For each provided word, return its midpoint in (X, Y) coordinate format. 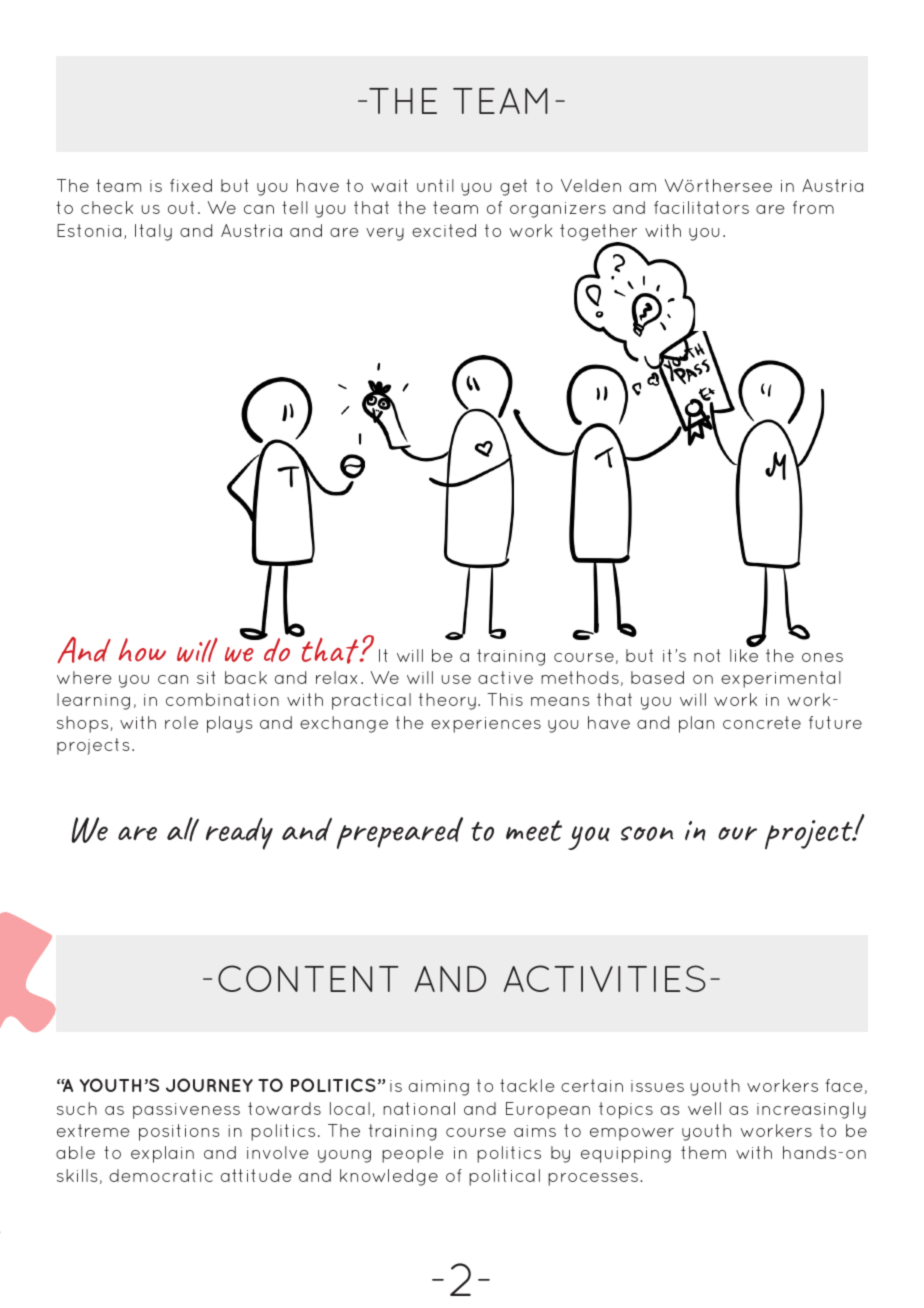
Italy (153, 232)
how (142, 650)
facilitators (701, 207)
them (703, 1152)
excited (444, 230)
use (456, 679)
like (744, 655)
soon (647, 833)
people (413, 1154)
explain (162, 1154)
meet (534, 830)
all (183, 829)
